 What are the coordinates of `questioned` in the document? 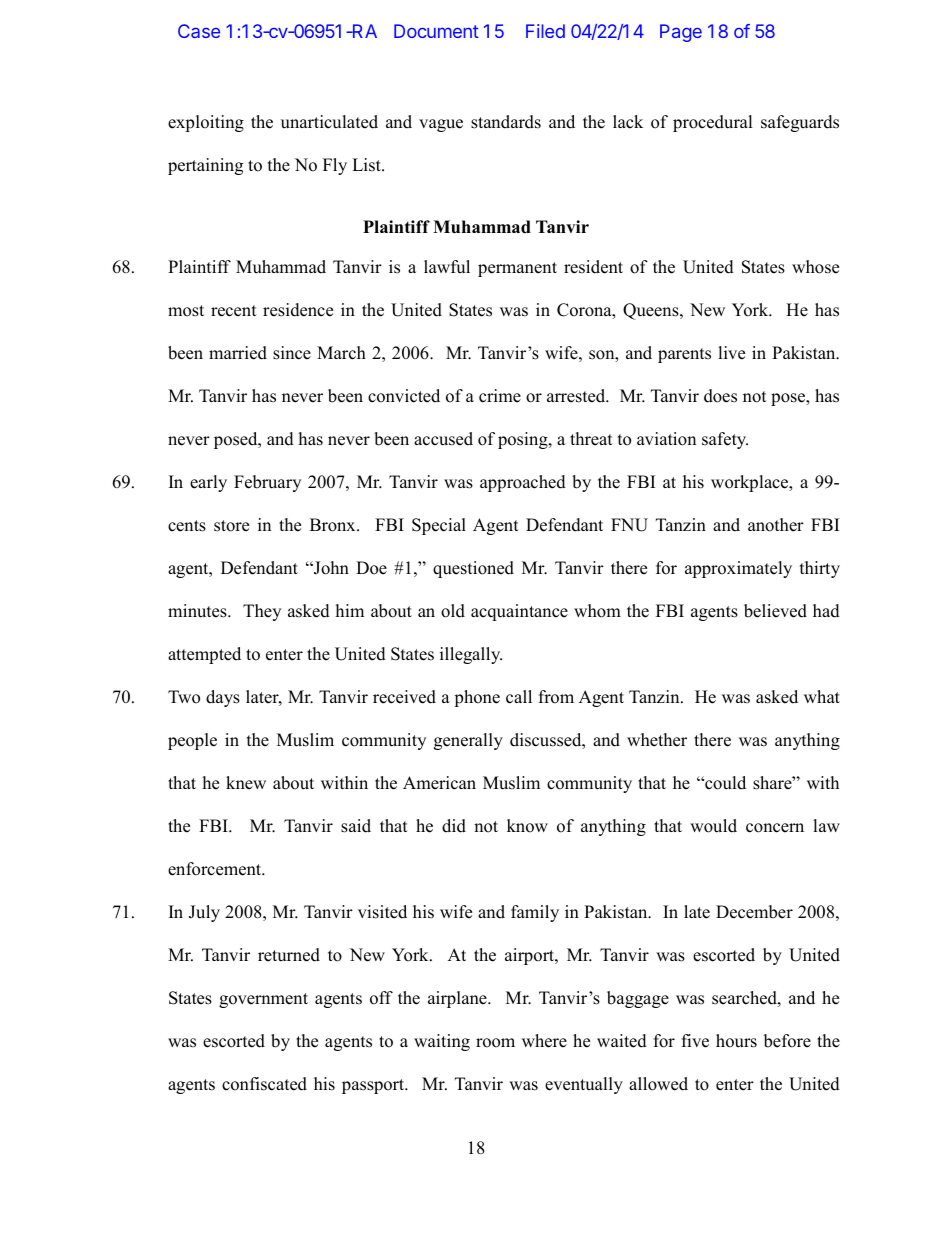 It's located at (473, 569).
